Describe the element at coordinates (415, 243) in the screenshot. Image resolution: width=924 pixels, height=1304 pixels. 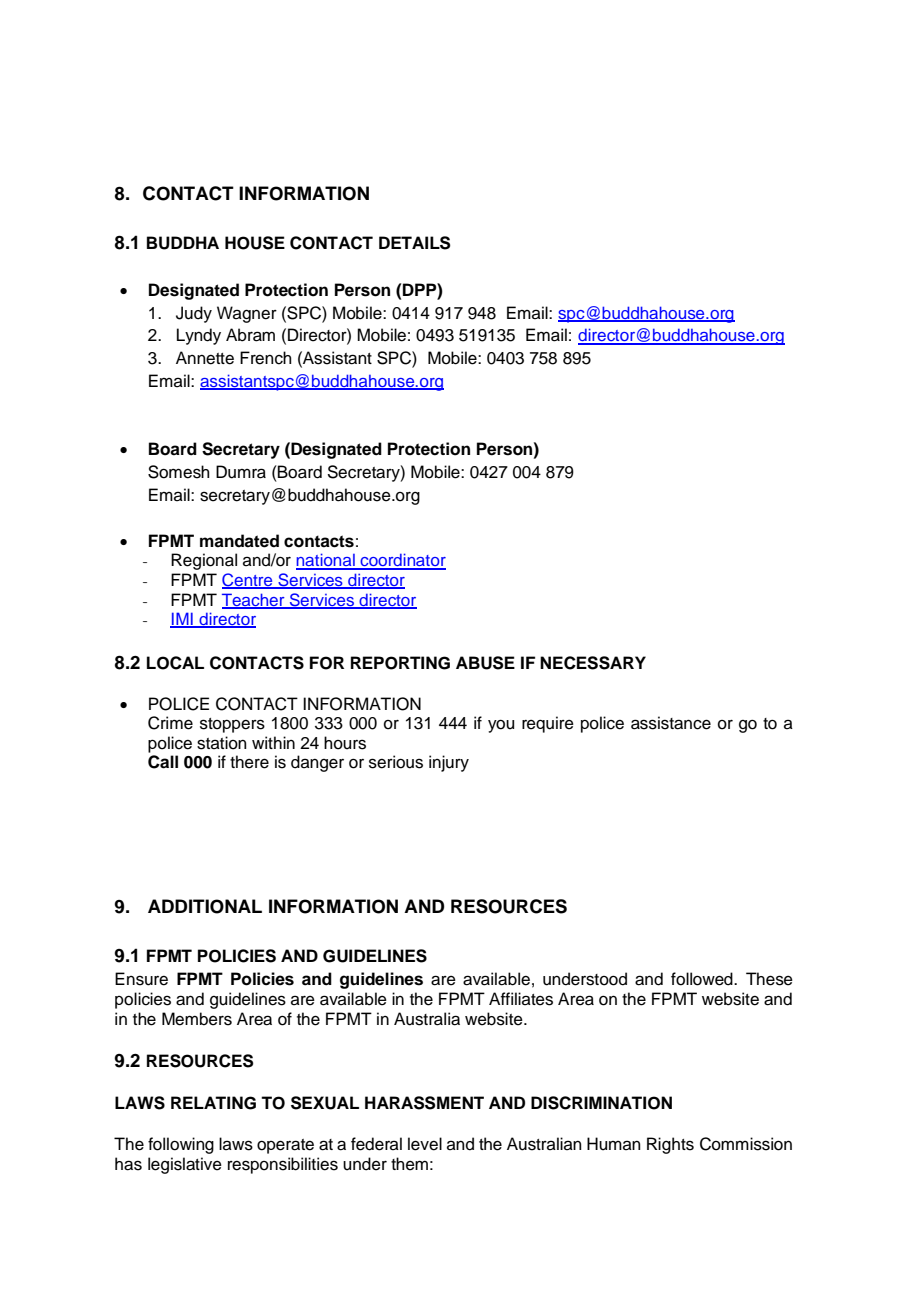
I see `DETAILS` at that location.
